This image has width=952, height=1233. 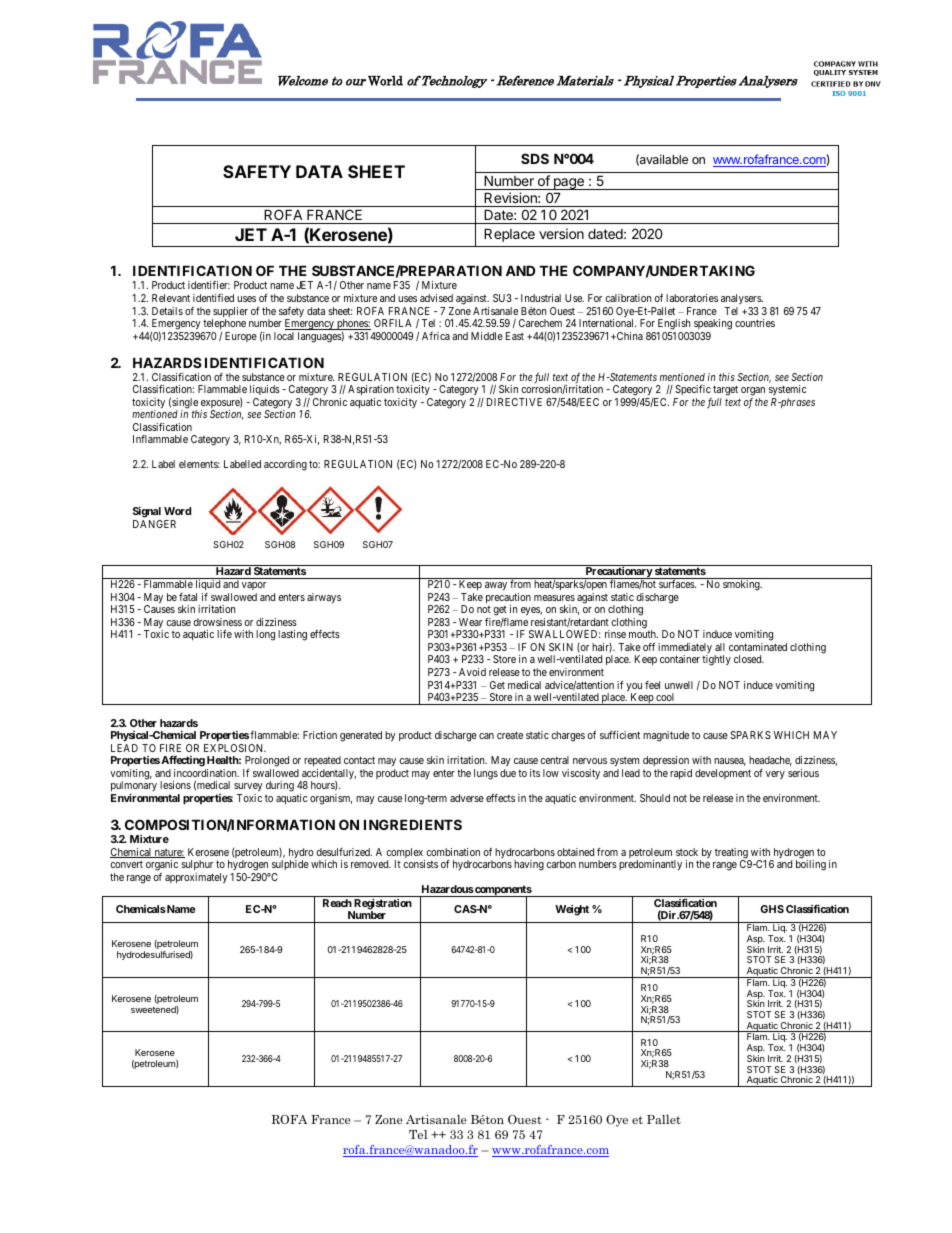 I want to click on Word, so click(x=177, y=511).
